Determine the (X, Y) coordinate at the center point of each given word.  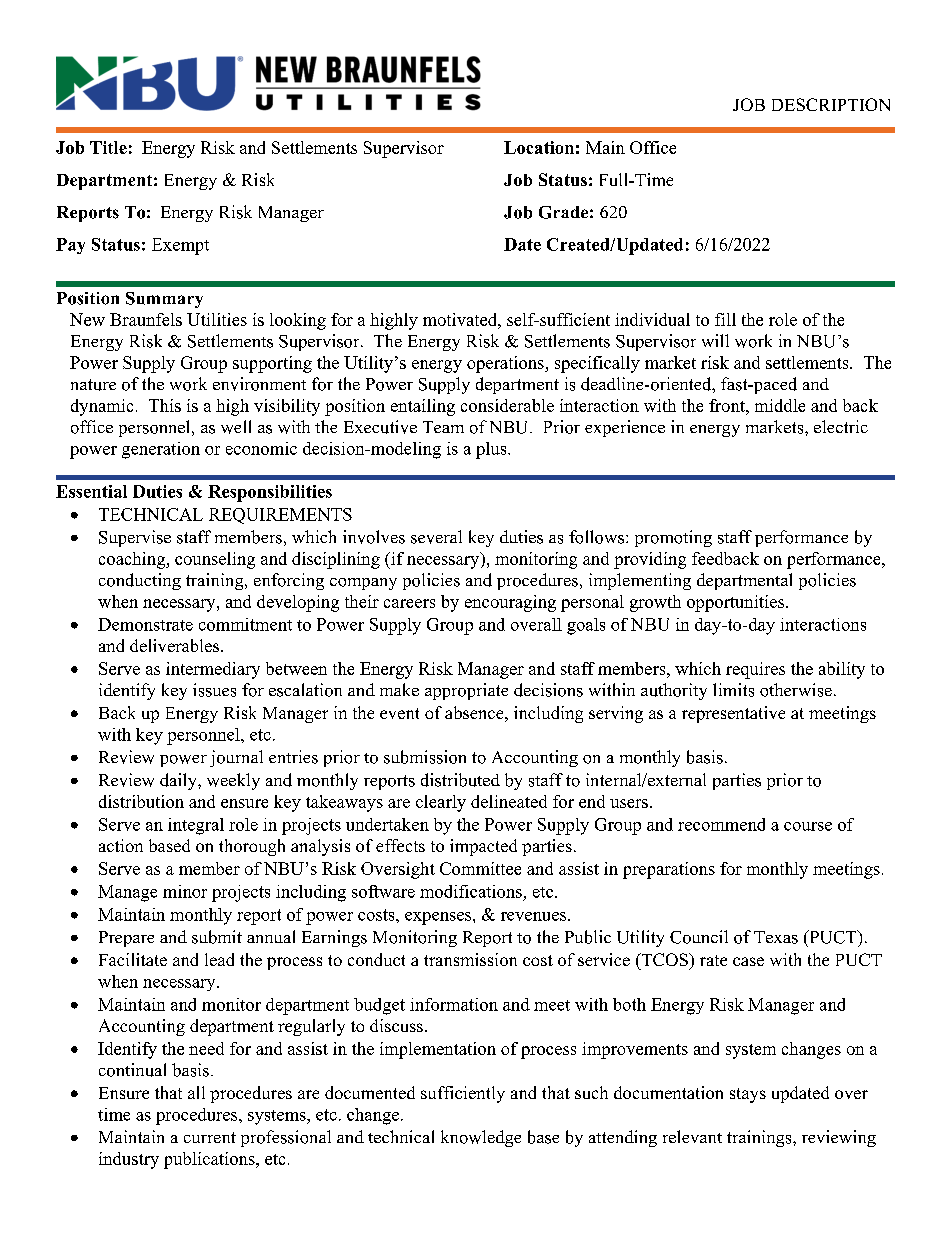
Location (539, 147)
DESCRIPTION (831, 104)
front (728, 405)
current (210, 1137)
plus (492, 450)
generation (161, 450)
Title (108, 147)
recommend (721, 824)
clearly (441, 803)
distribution (141, 801)
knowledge (481, 1138)
